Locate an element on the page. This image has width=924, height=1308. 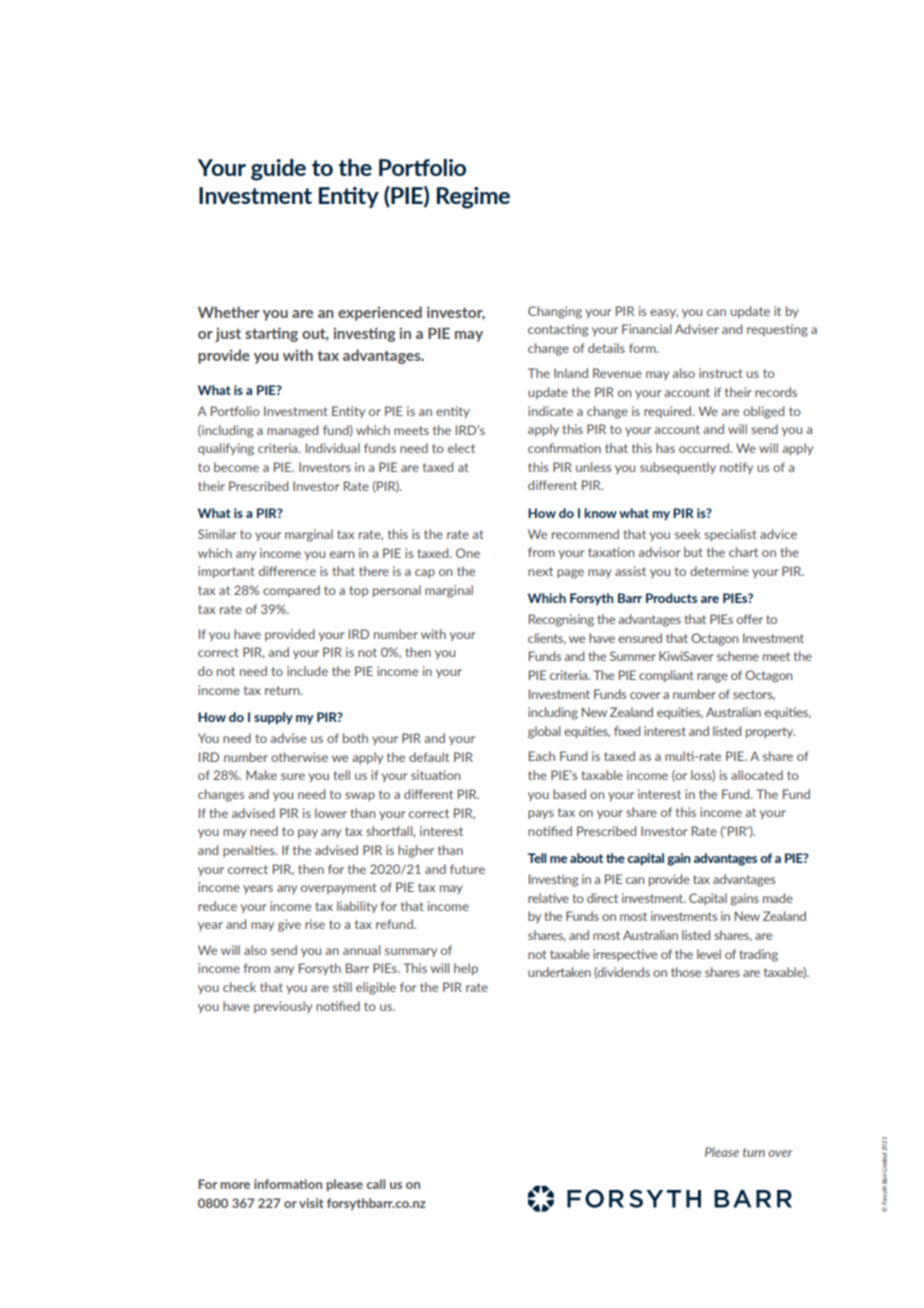
help is located at coordinates (466, 969).
